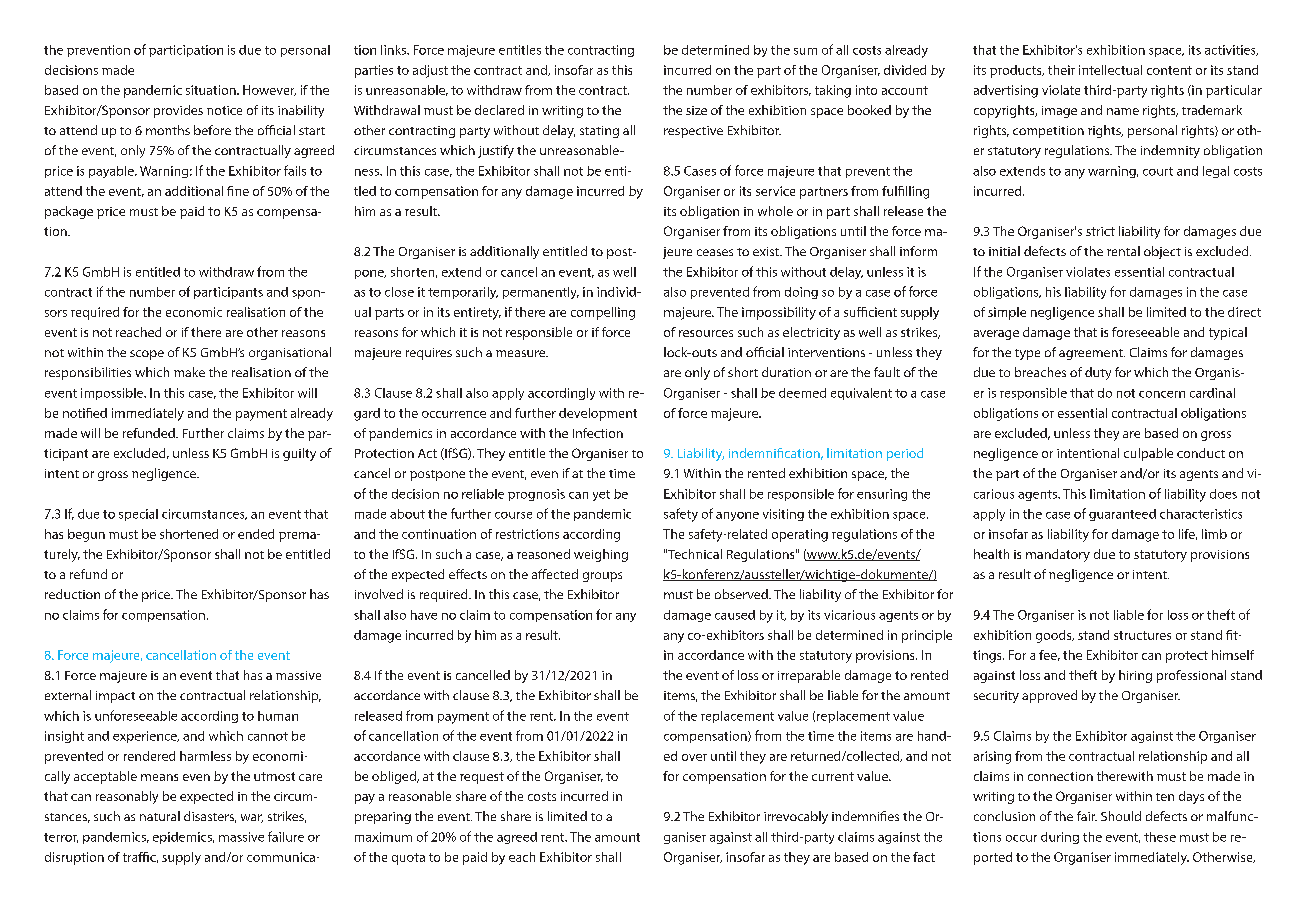 The width and height of the page is (1308, 924). Describe the element at coordinates (602, 577) in the page. I see `groups` at that location.
